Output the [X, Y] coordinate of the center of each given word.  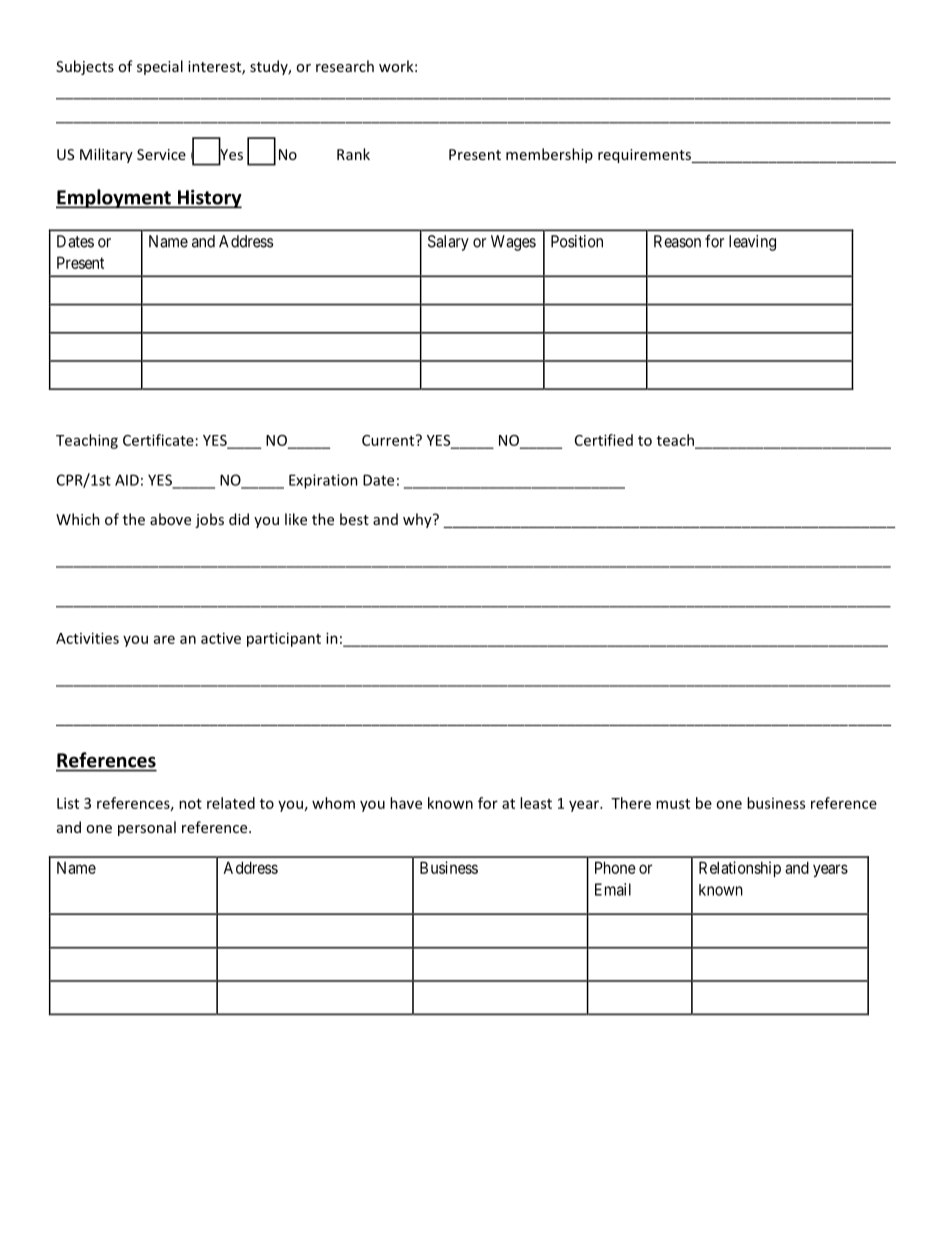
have [406, 803]
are [164, 639]
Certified [604, 440]
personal [147, 828]
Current [389, 440]
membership [549, 155]
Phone [615, 867]
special [160, 67]
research [345, 66]
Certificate [158, 440]
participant [284, 639]
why [418, 520]
